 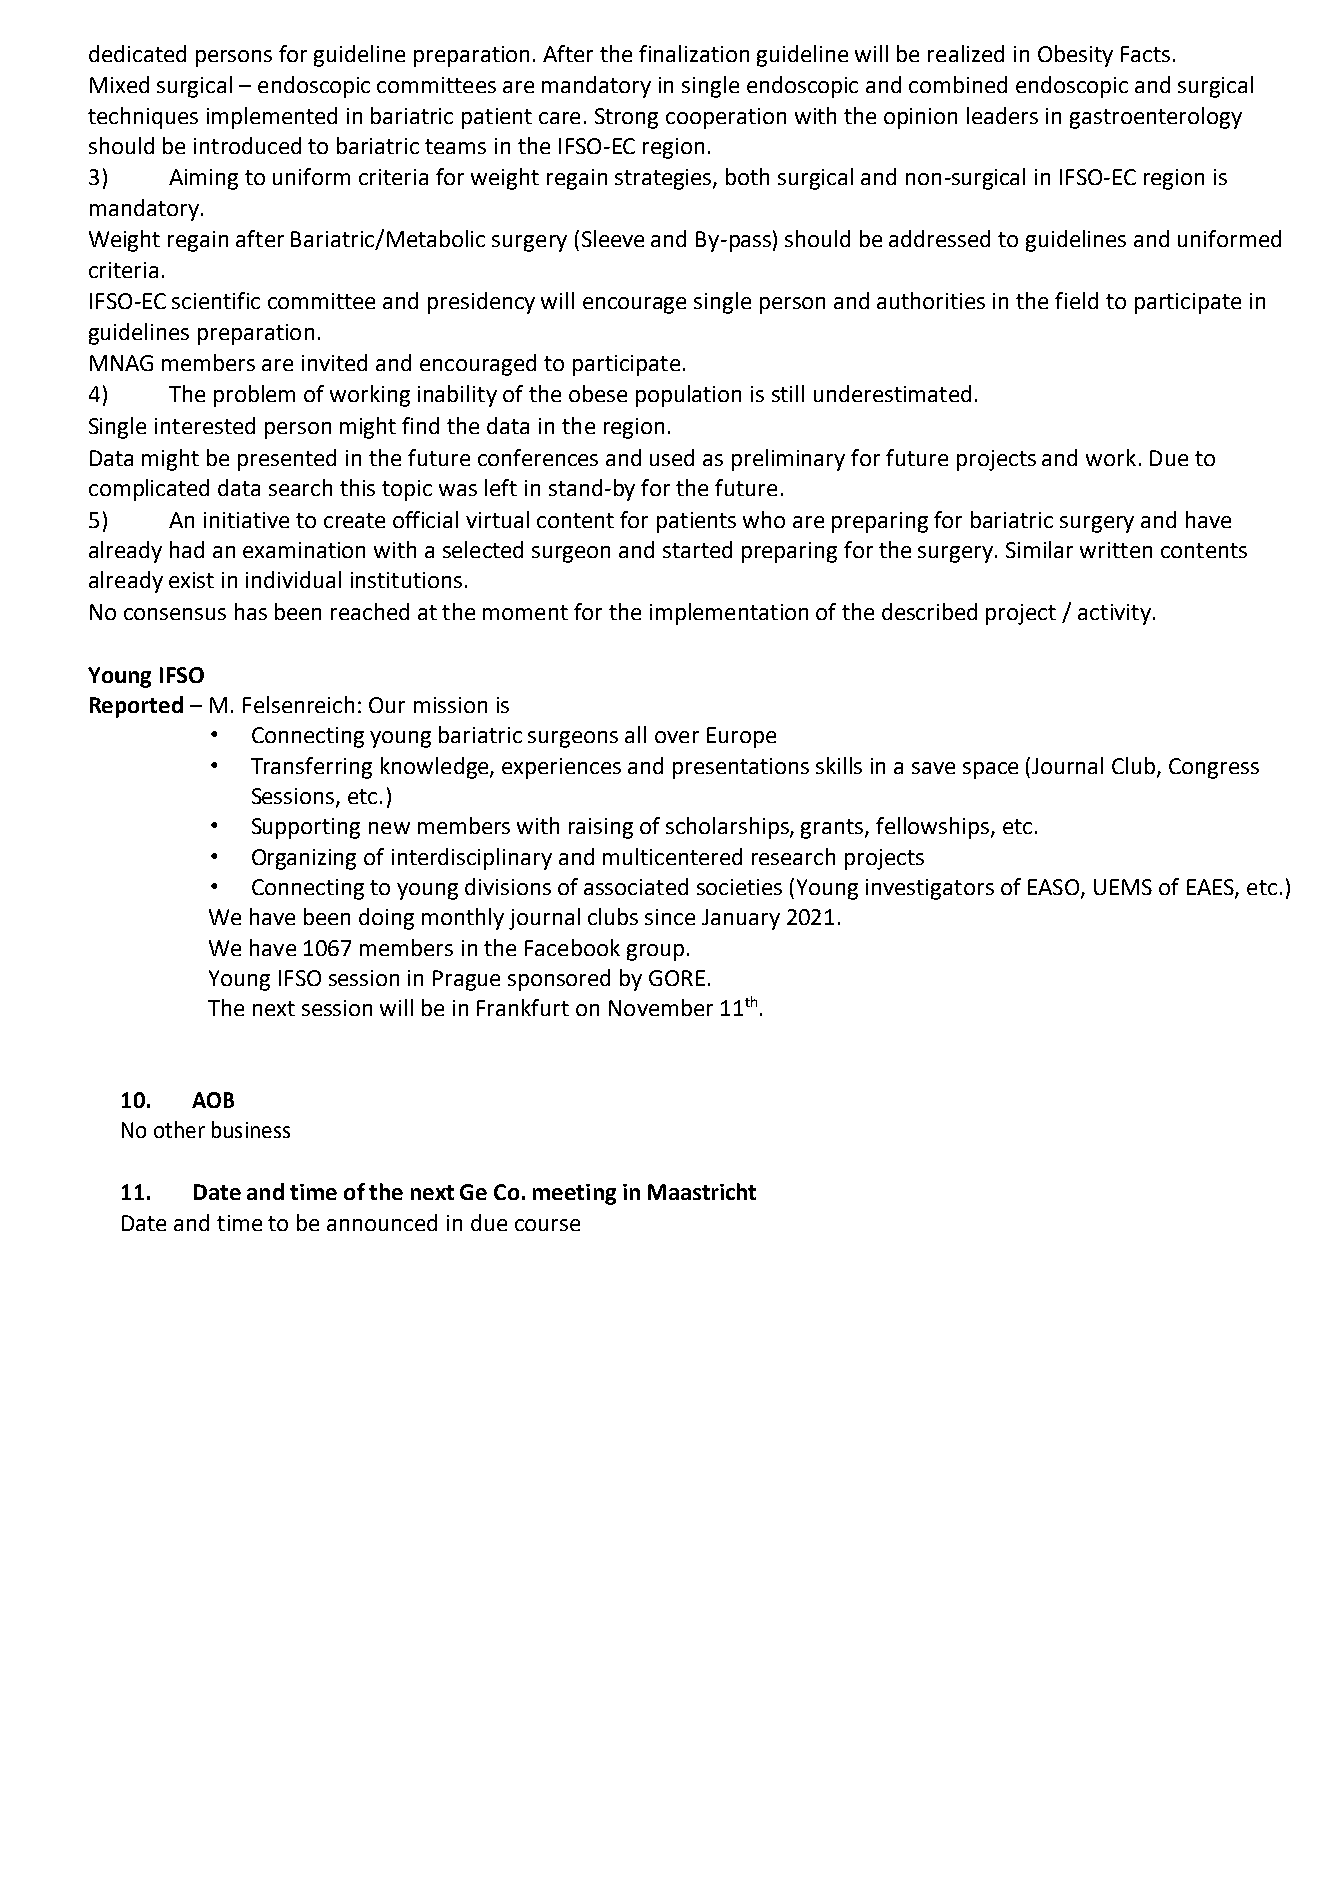 I want to click on business, so click(x=251, y=1129).
